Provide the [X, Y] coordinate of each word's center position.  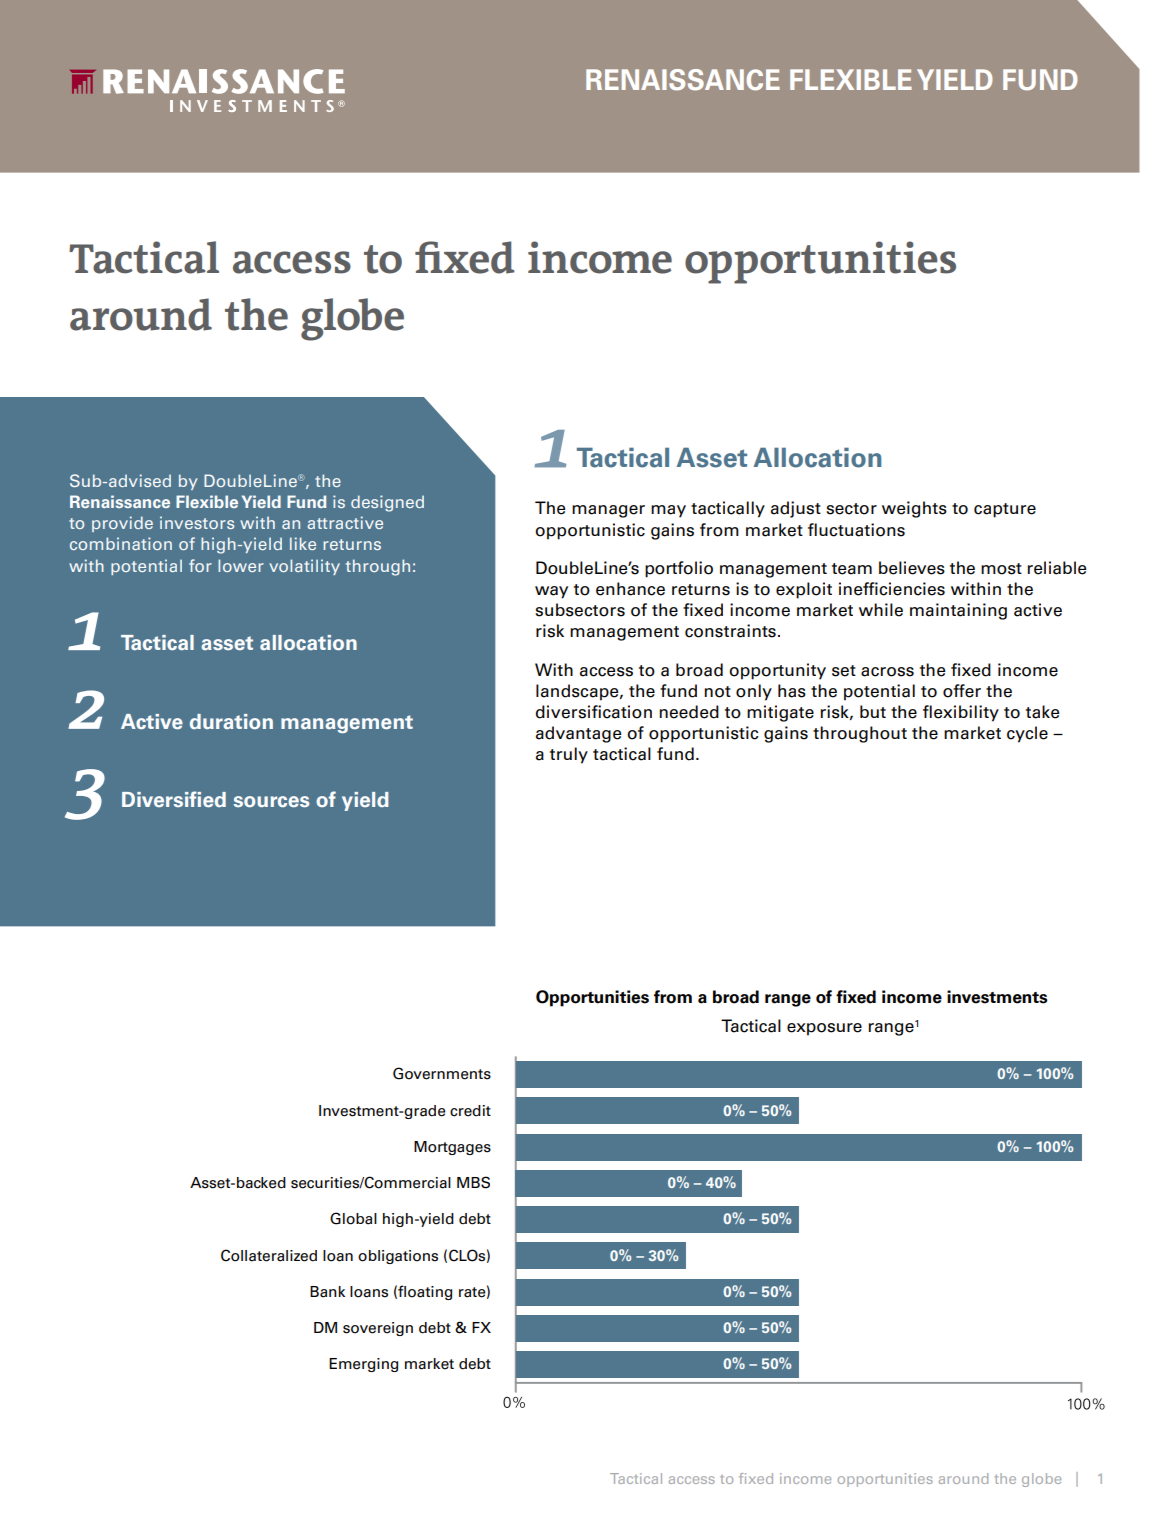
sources [272, 801]
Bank [327, 1292]
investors [197, 522]
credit [470, 1111]
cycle [1027, 734]
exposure [824, 1029]
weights [914, 509]
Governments [442, 1073]
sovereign [378, 1329]
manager [608, 511]
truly [569, 755]
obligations [398, 1257]
